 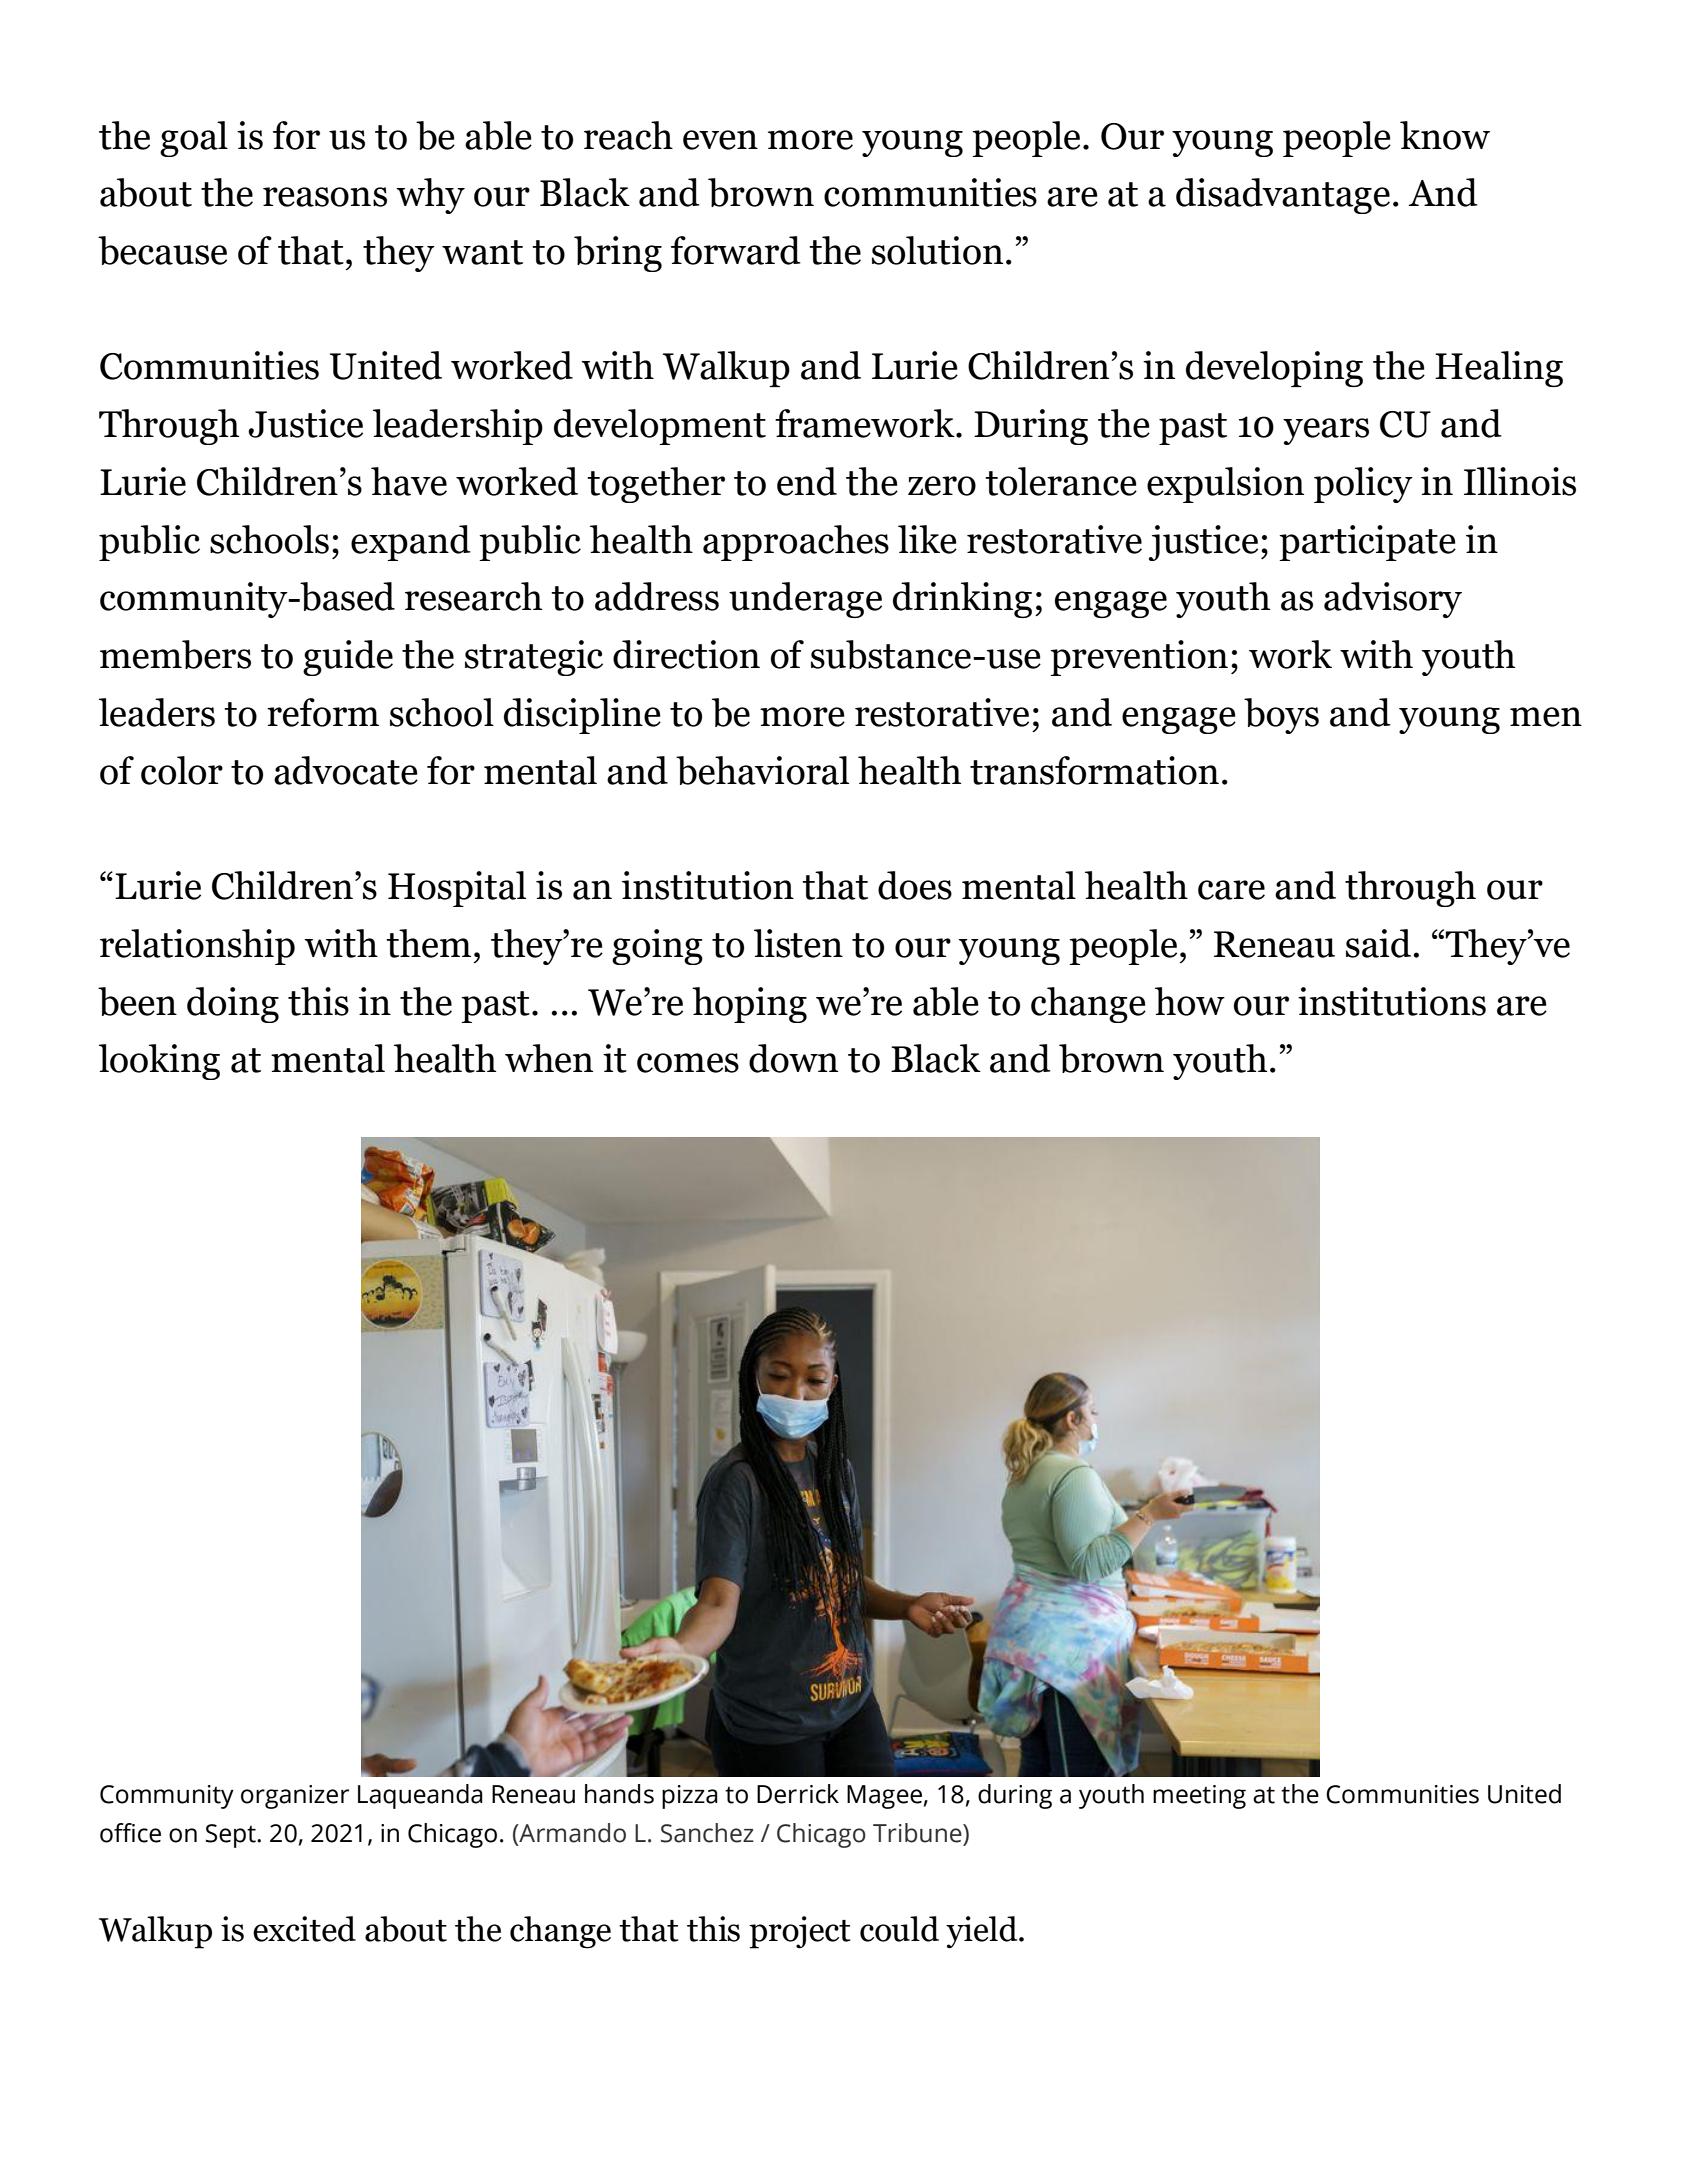 I want to click on looking, so click(x=159, y=1062).
